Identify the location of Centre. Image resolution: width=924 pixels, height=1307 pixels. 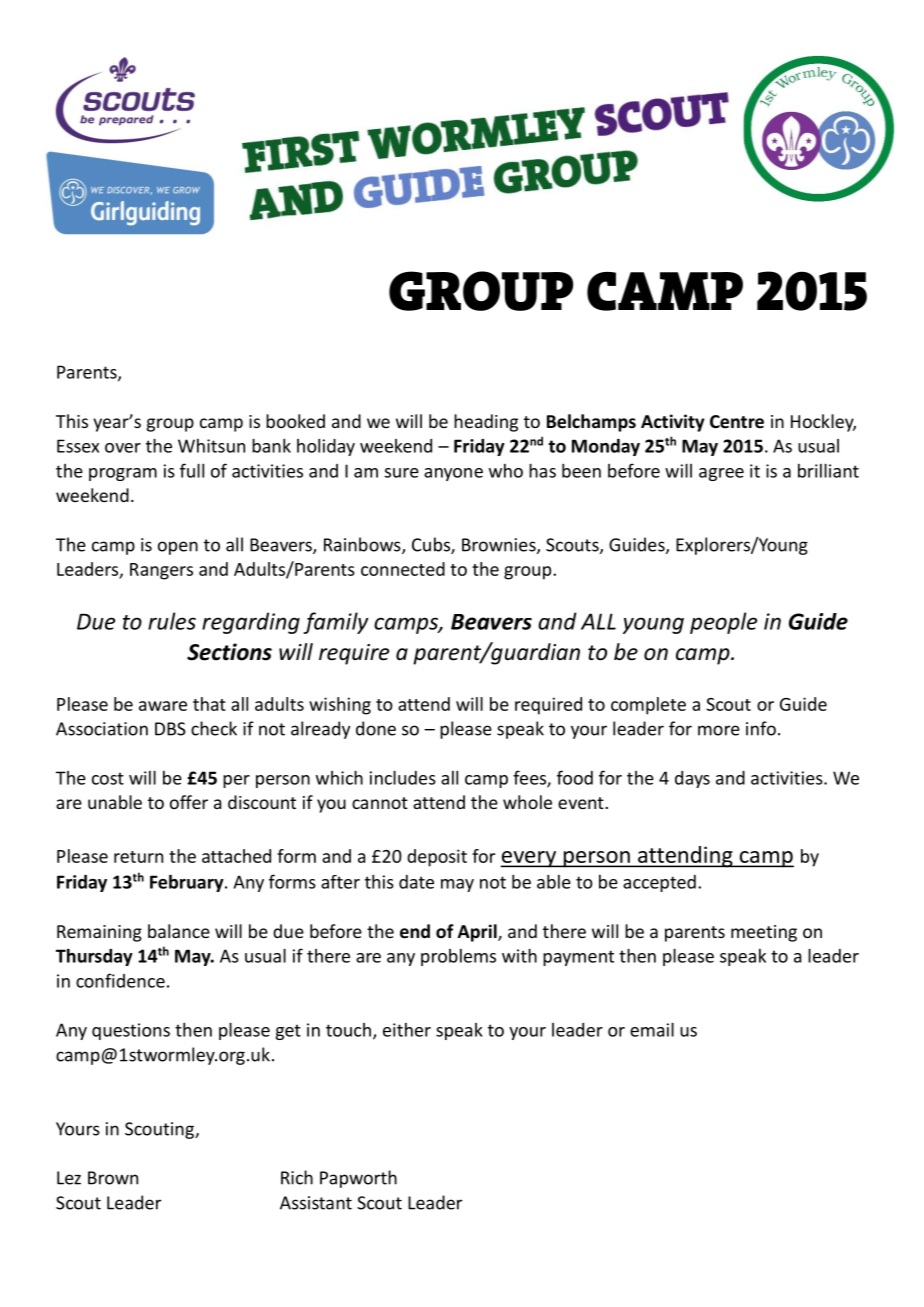
(737, 422).
